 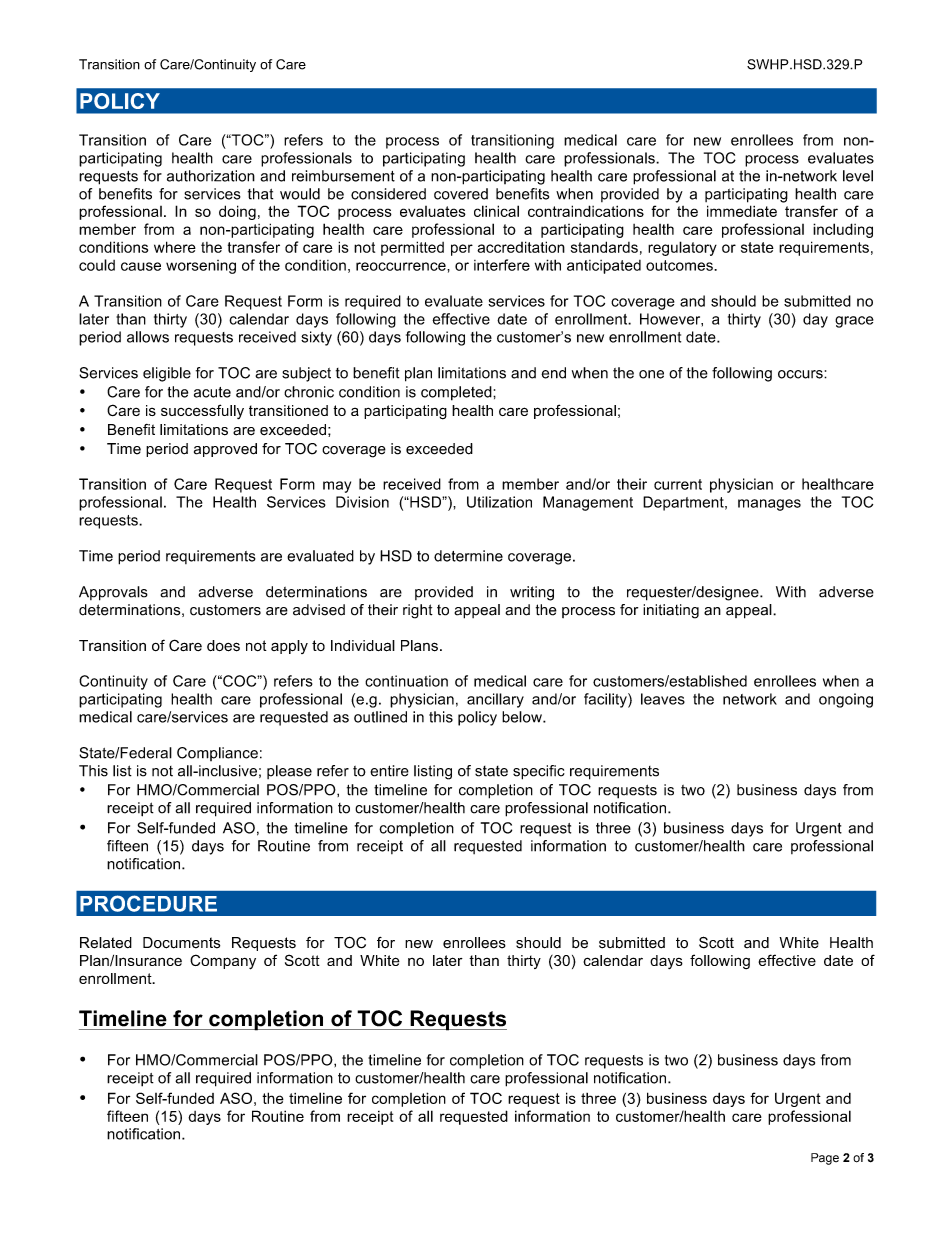 I want to click on ongoing, so click(x=846, y=700).
